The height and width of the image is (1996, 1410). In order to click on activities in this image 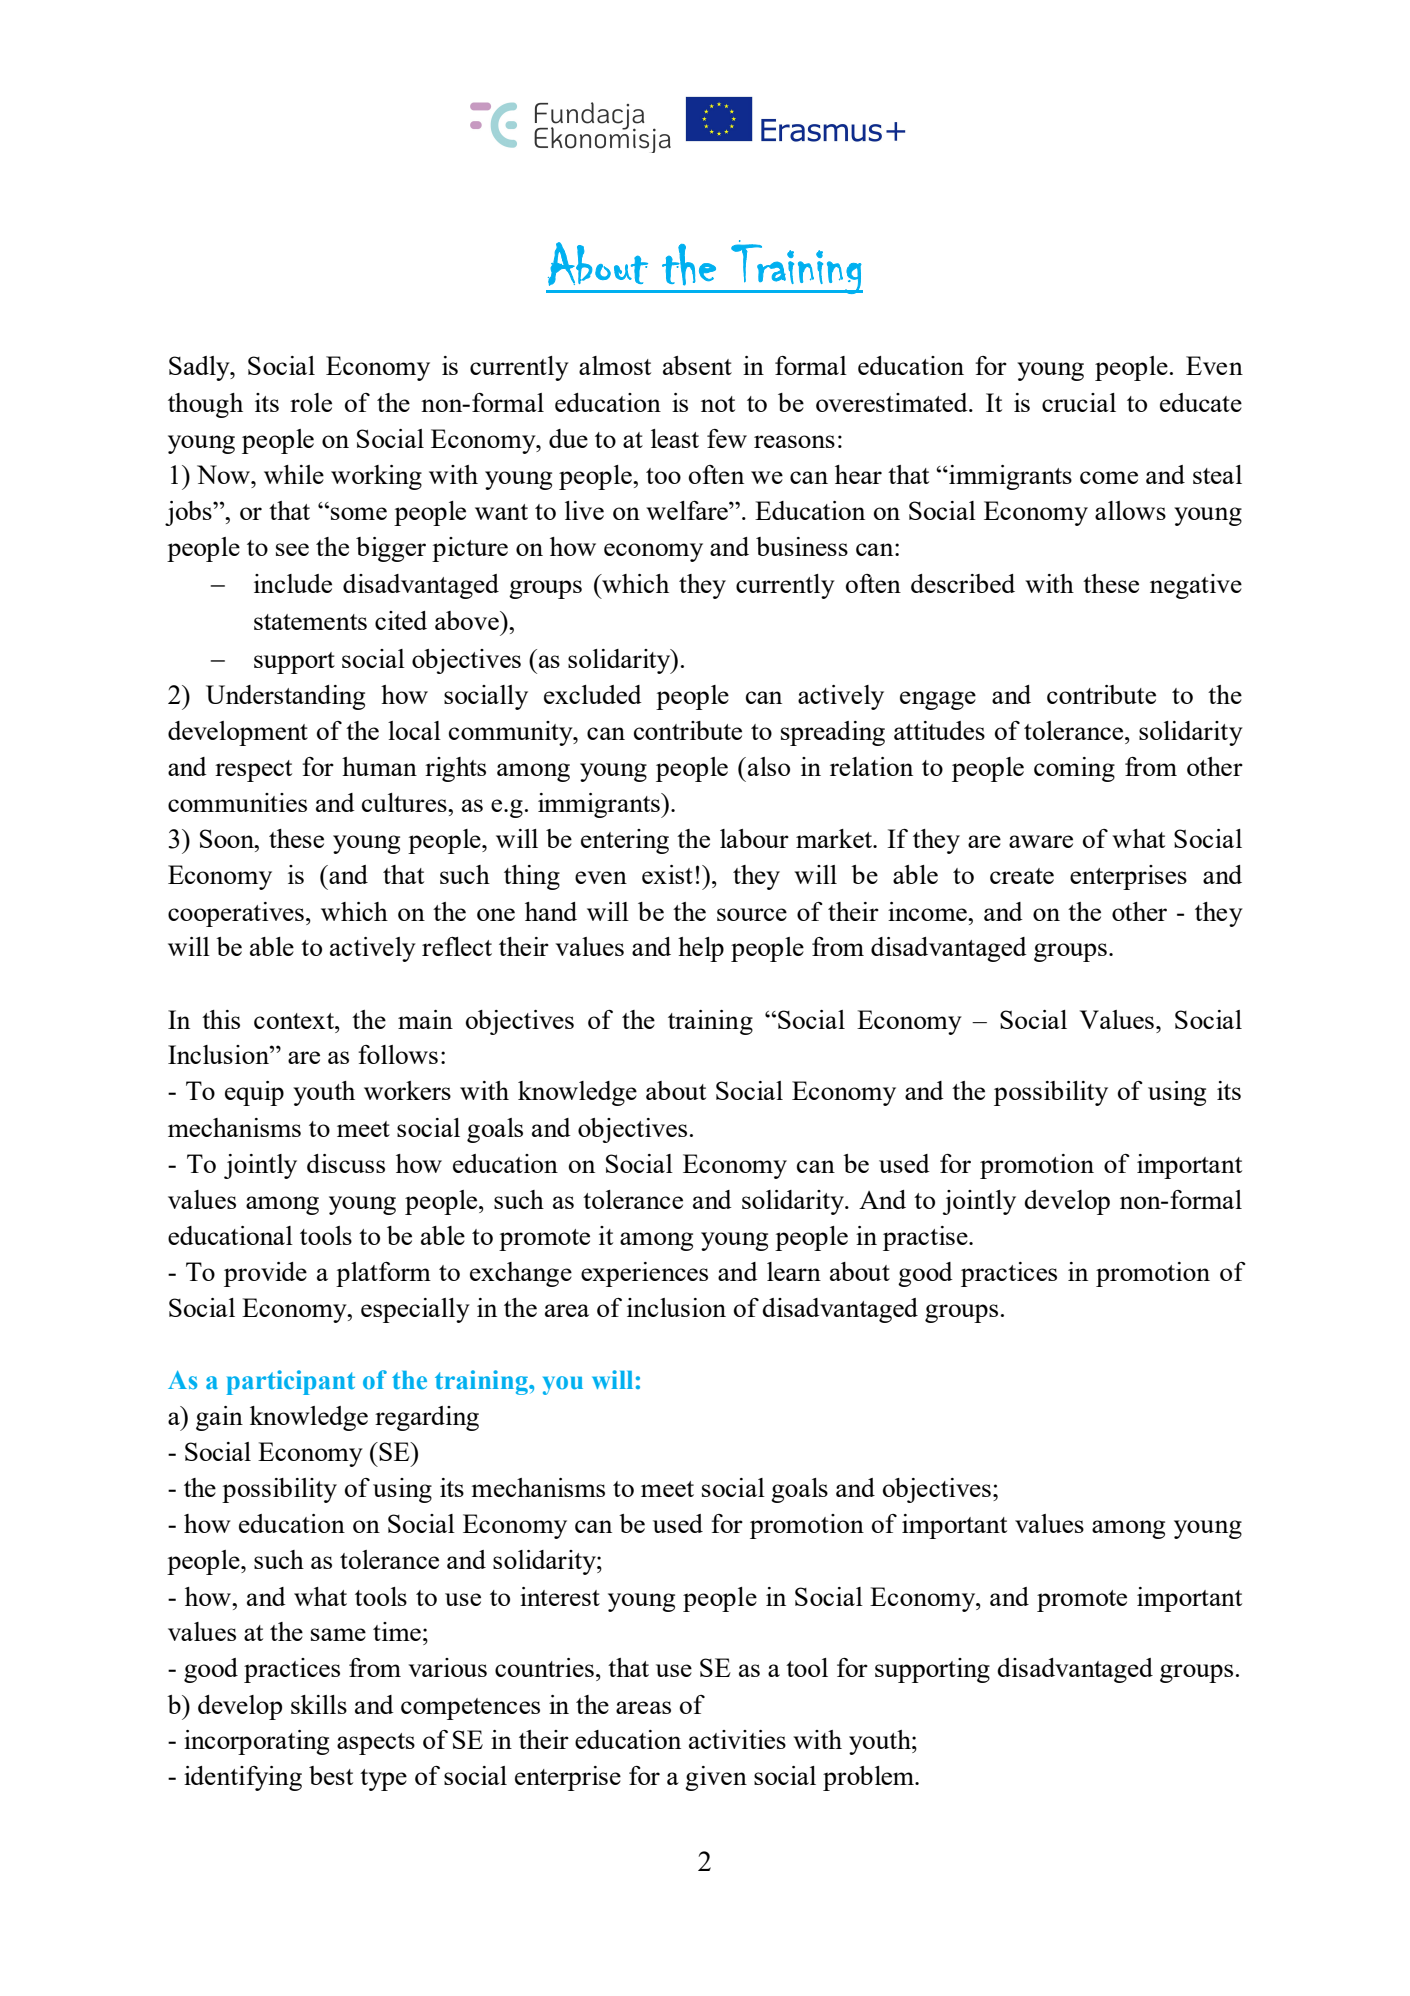, I will do `click(737, 1739)`.
